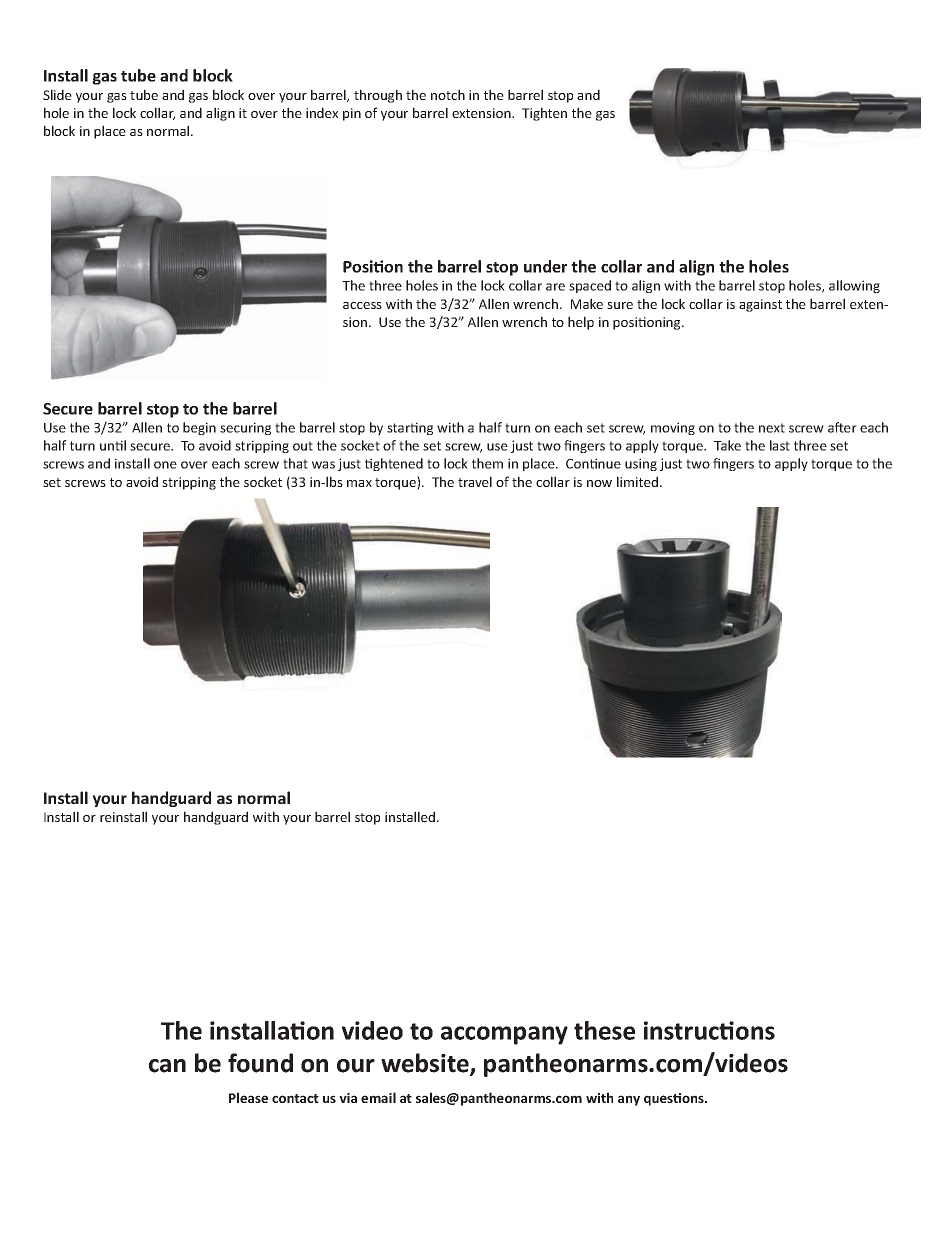  Describe the element at coordinates (555, 287) in the page. I see `are` at that location.
